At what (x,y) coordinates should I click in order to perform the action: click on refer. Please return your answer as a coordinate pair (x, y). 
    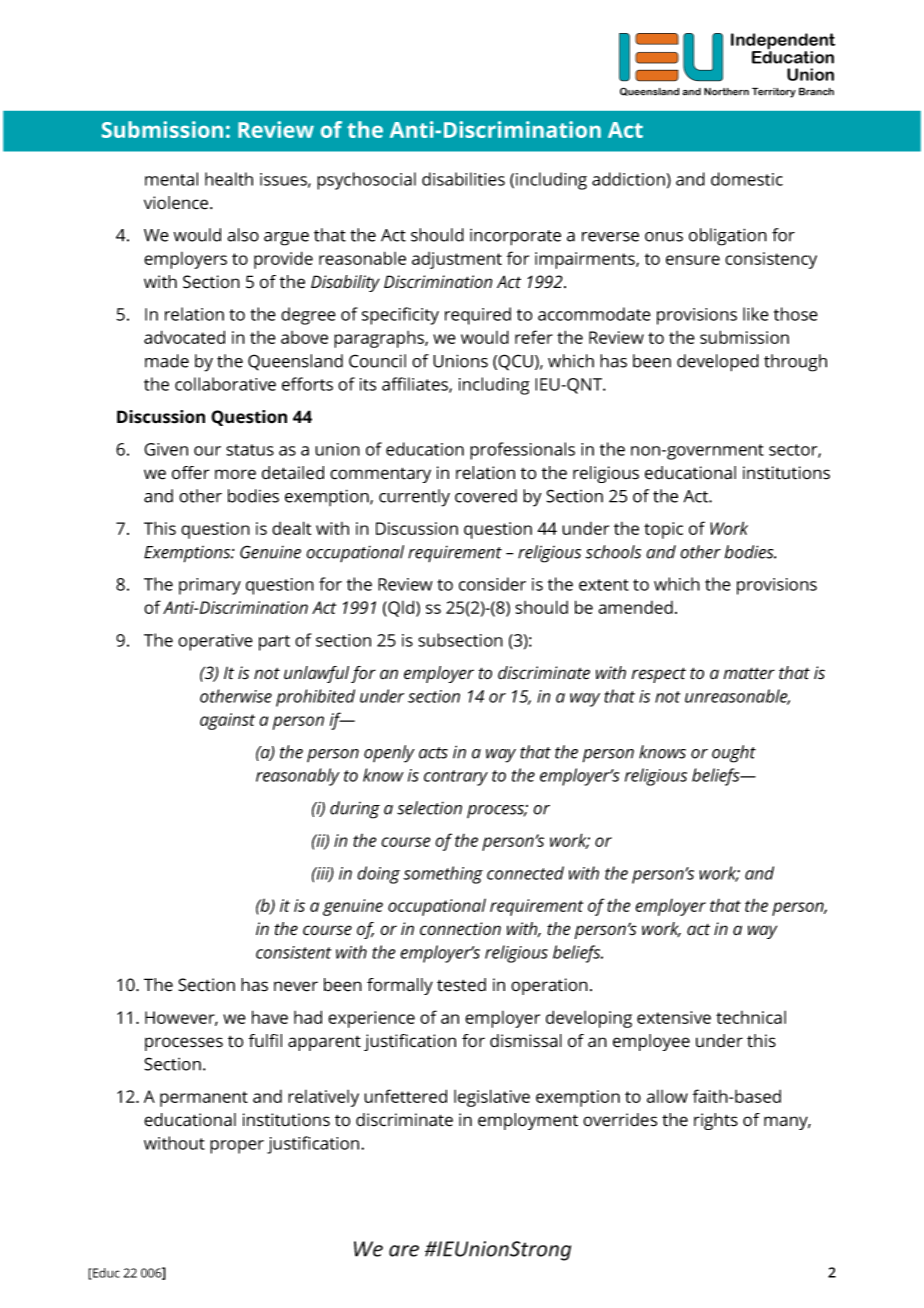
    Looking at the image, I should click on (534, 337).
